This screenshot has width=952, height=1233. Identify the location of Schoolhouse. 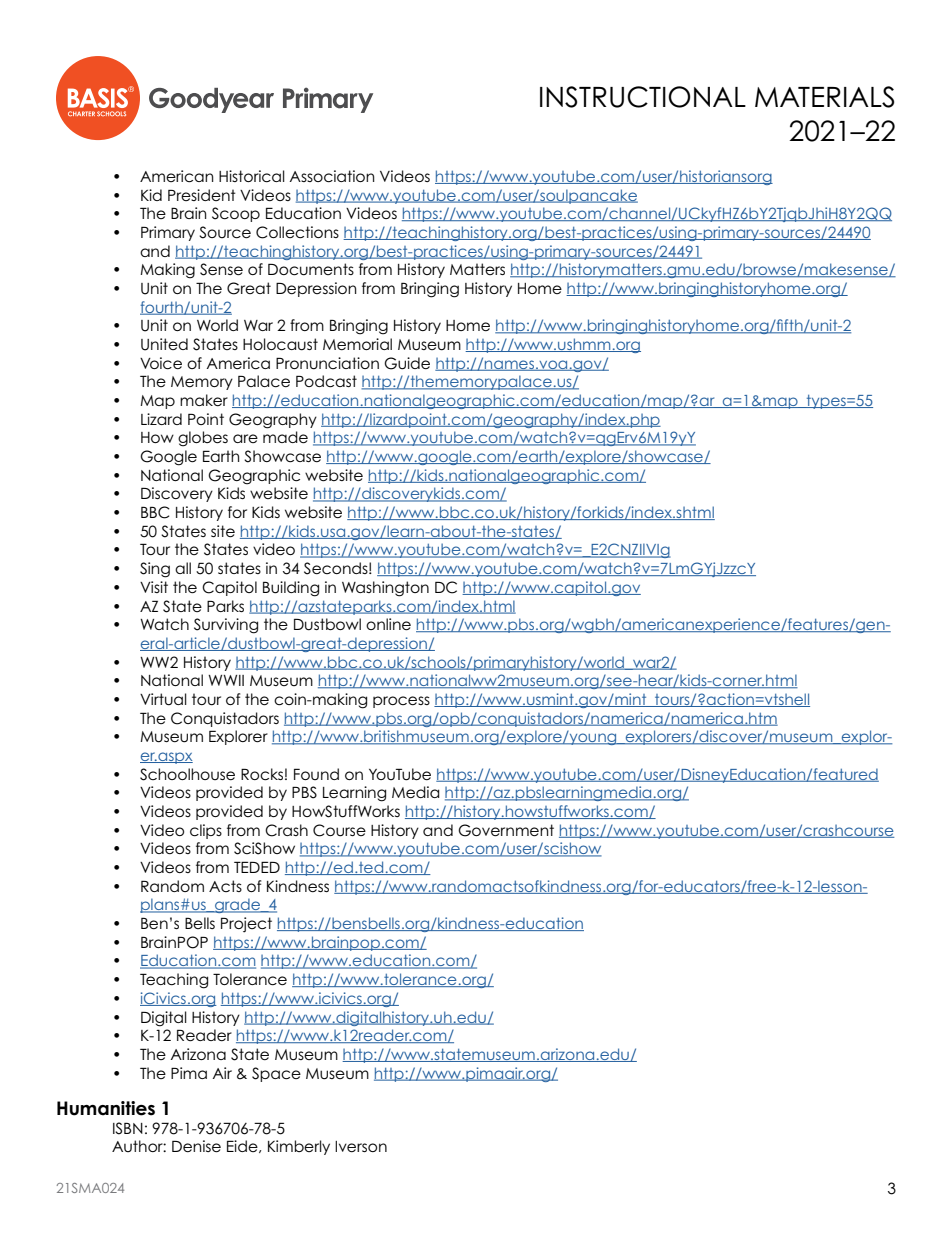
(187, 774).
